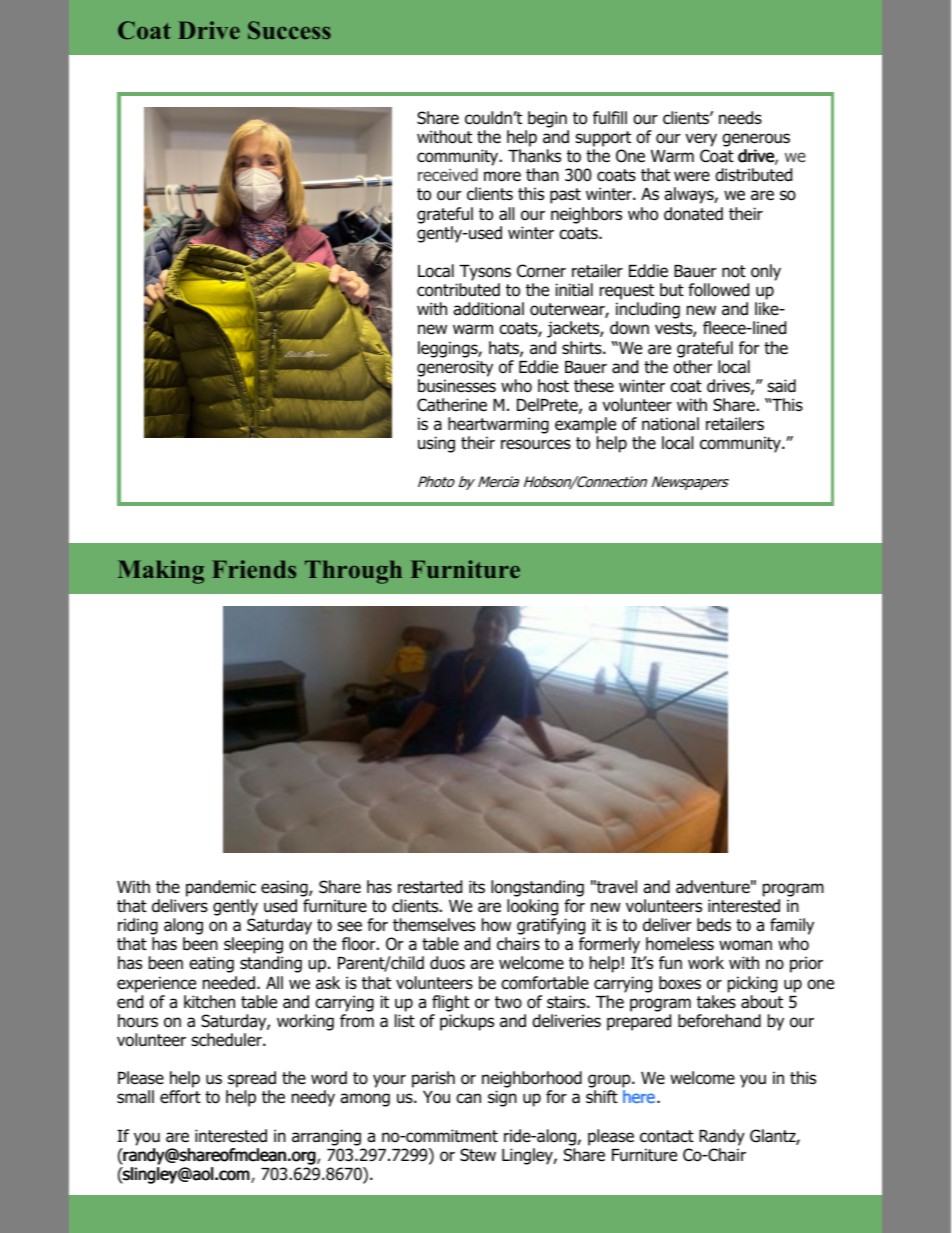  What do you see at coordinates (740, 118) in the page?
I see `needs` at bounding box center [740, 118].
